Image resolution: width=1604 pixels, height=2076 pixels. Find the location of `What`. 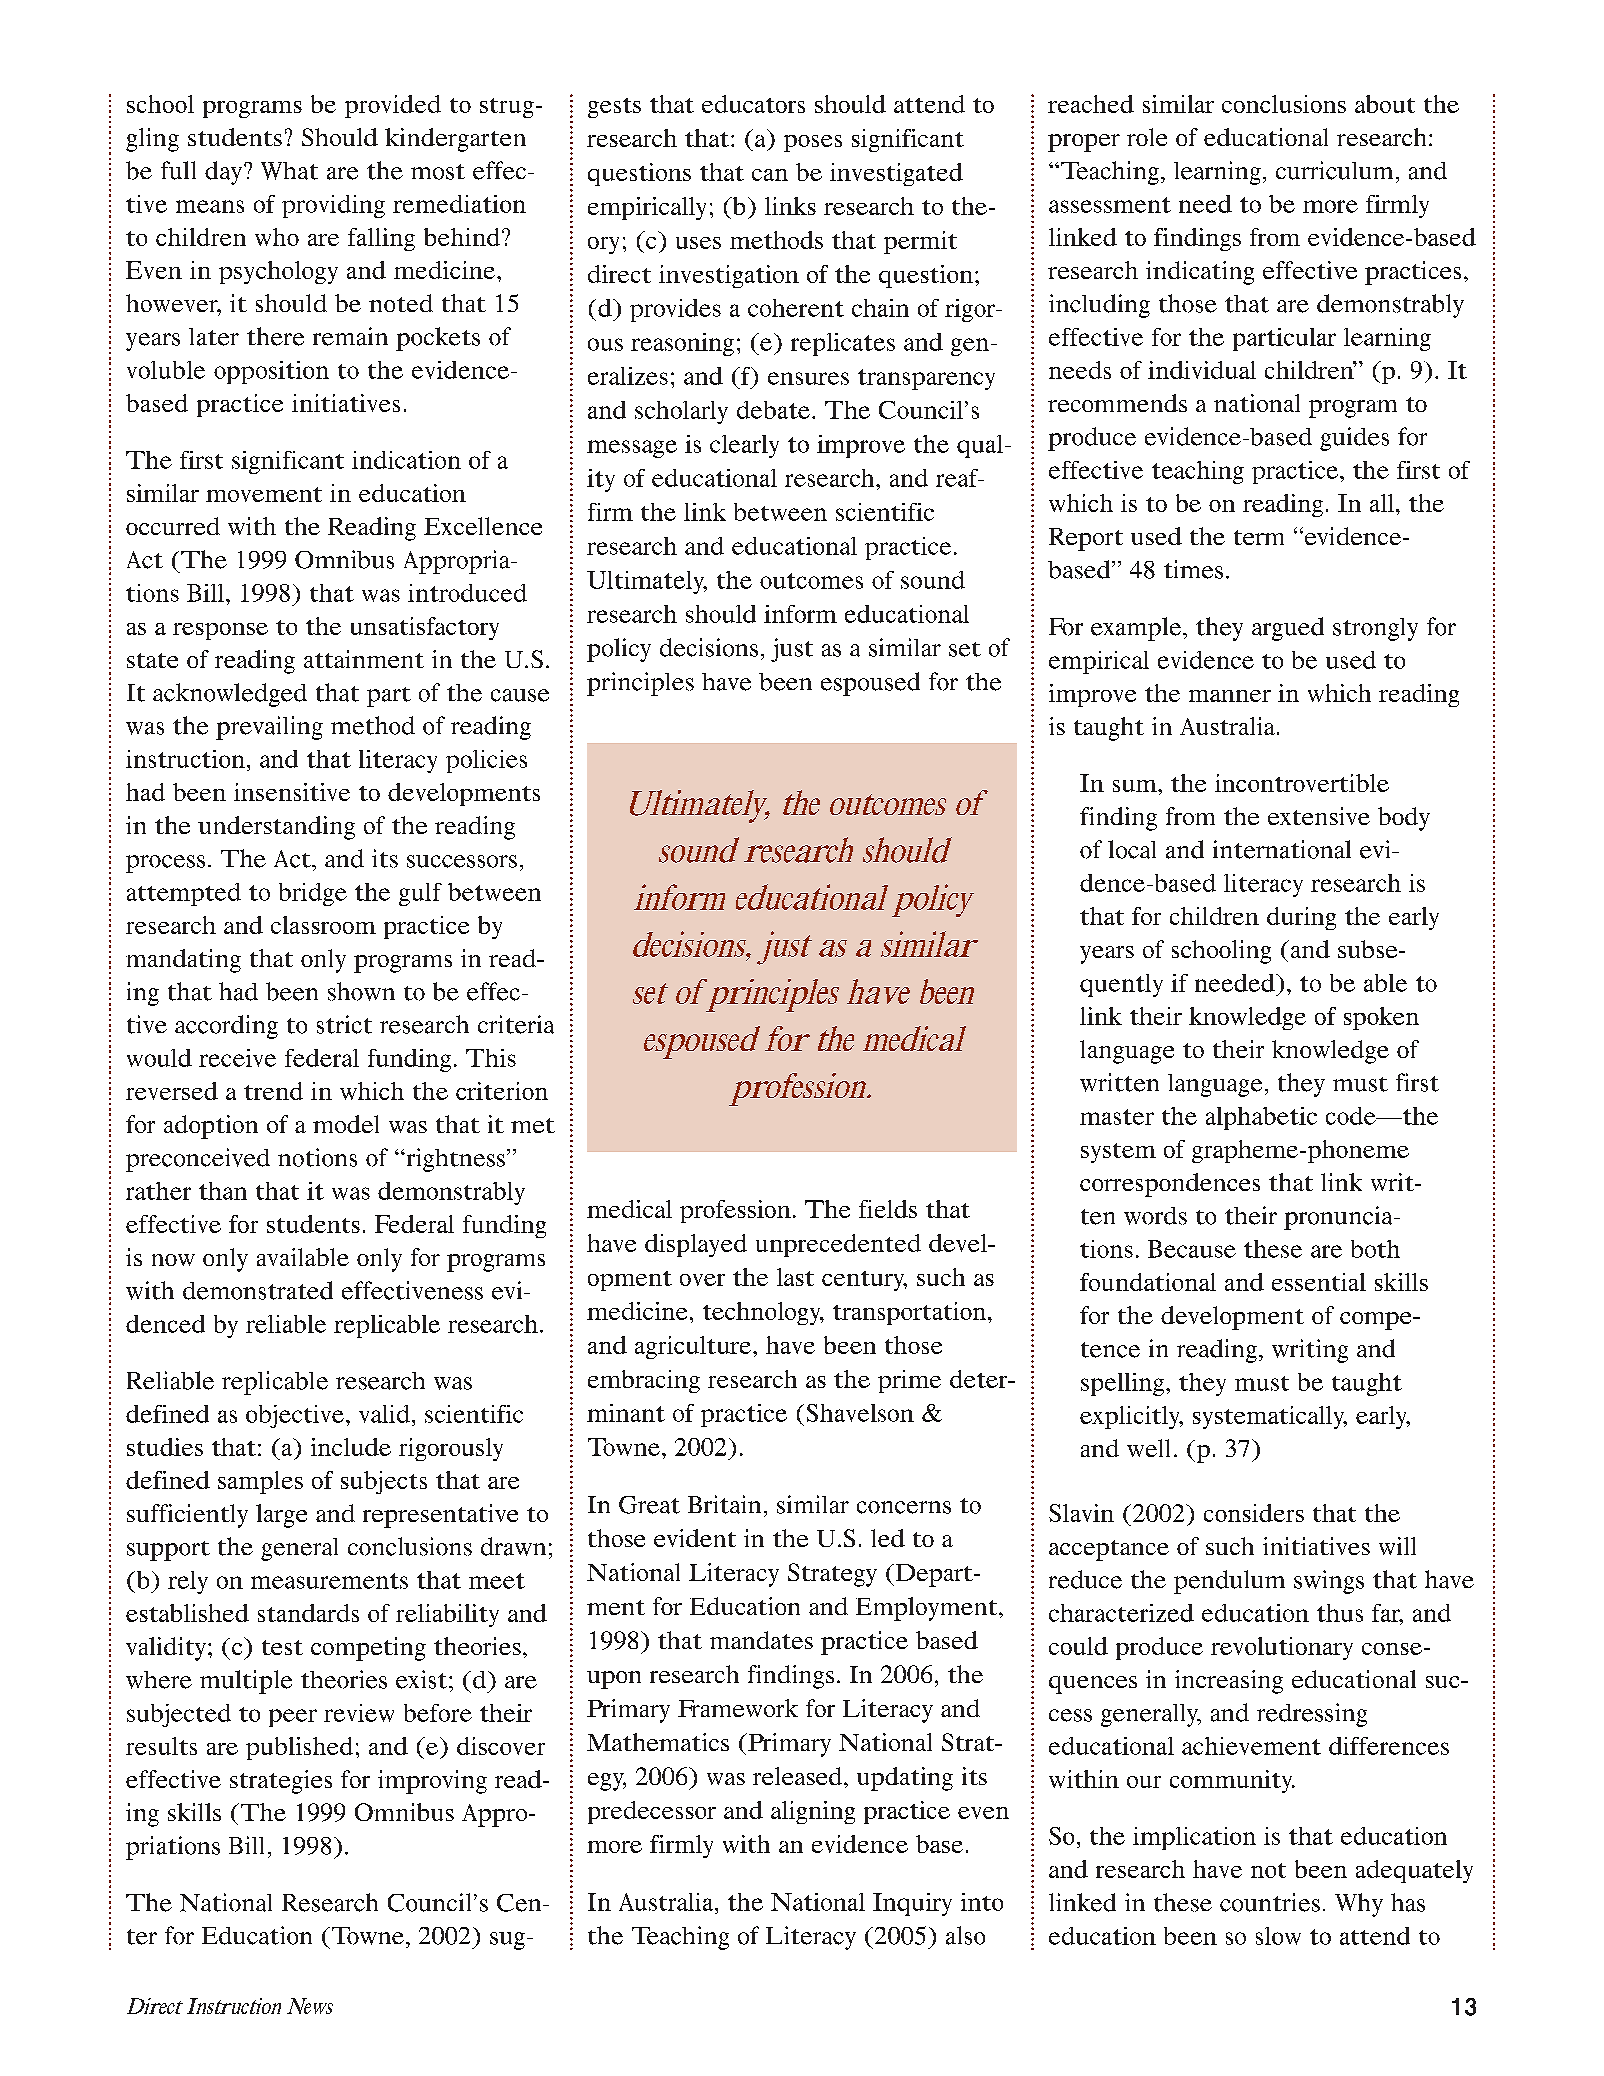

What is located at coordinates (289, 171).
